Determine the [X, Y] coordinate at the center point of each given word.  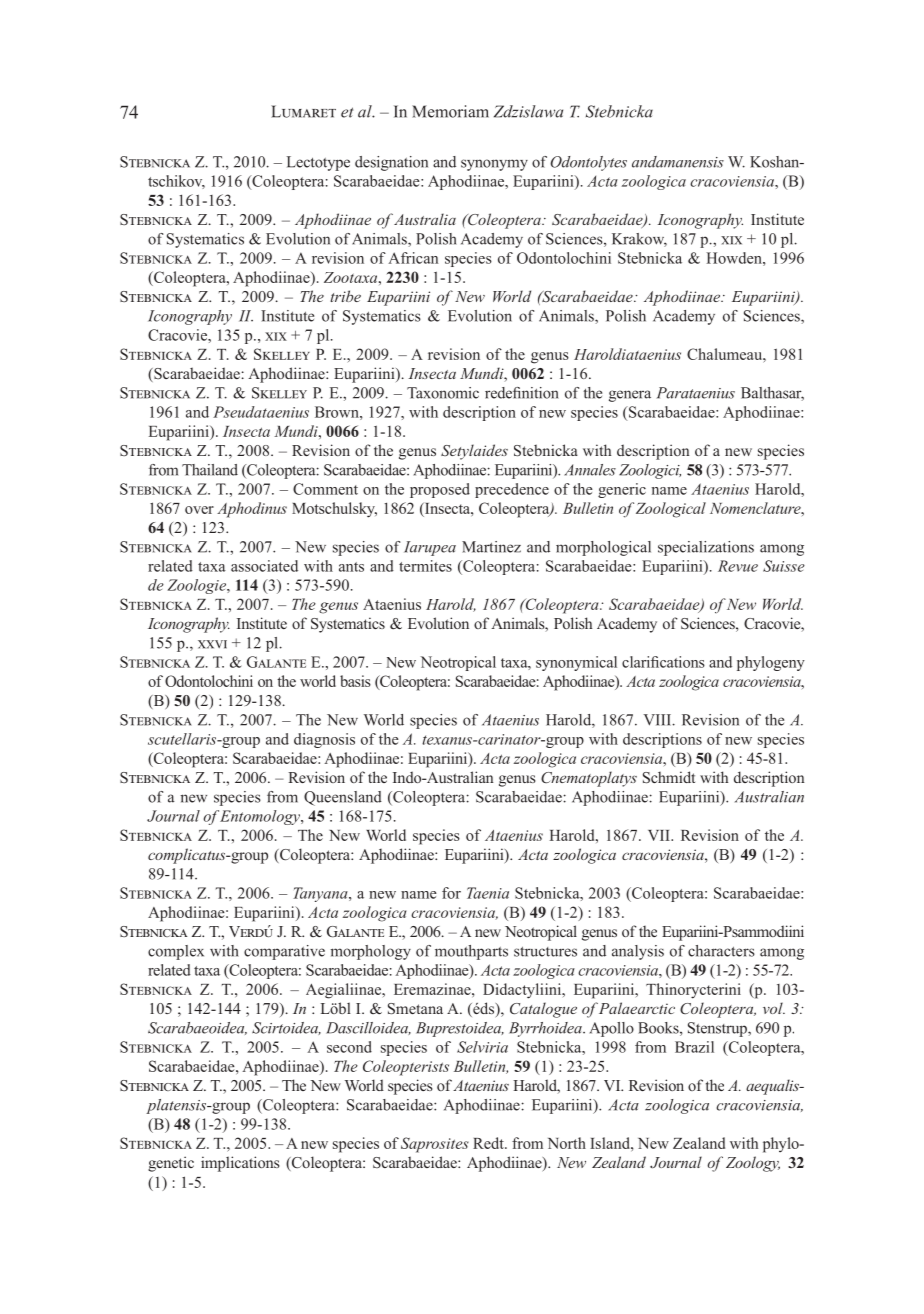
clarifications [663, 662]
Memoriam [450, 111]
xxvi [212, 644]
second [349, 1047]
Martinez [491, 547]
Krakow [639, 240]
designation [391, 163]
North [567, 1143]
